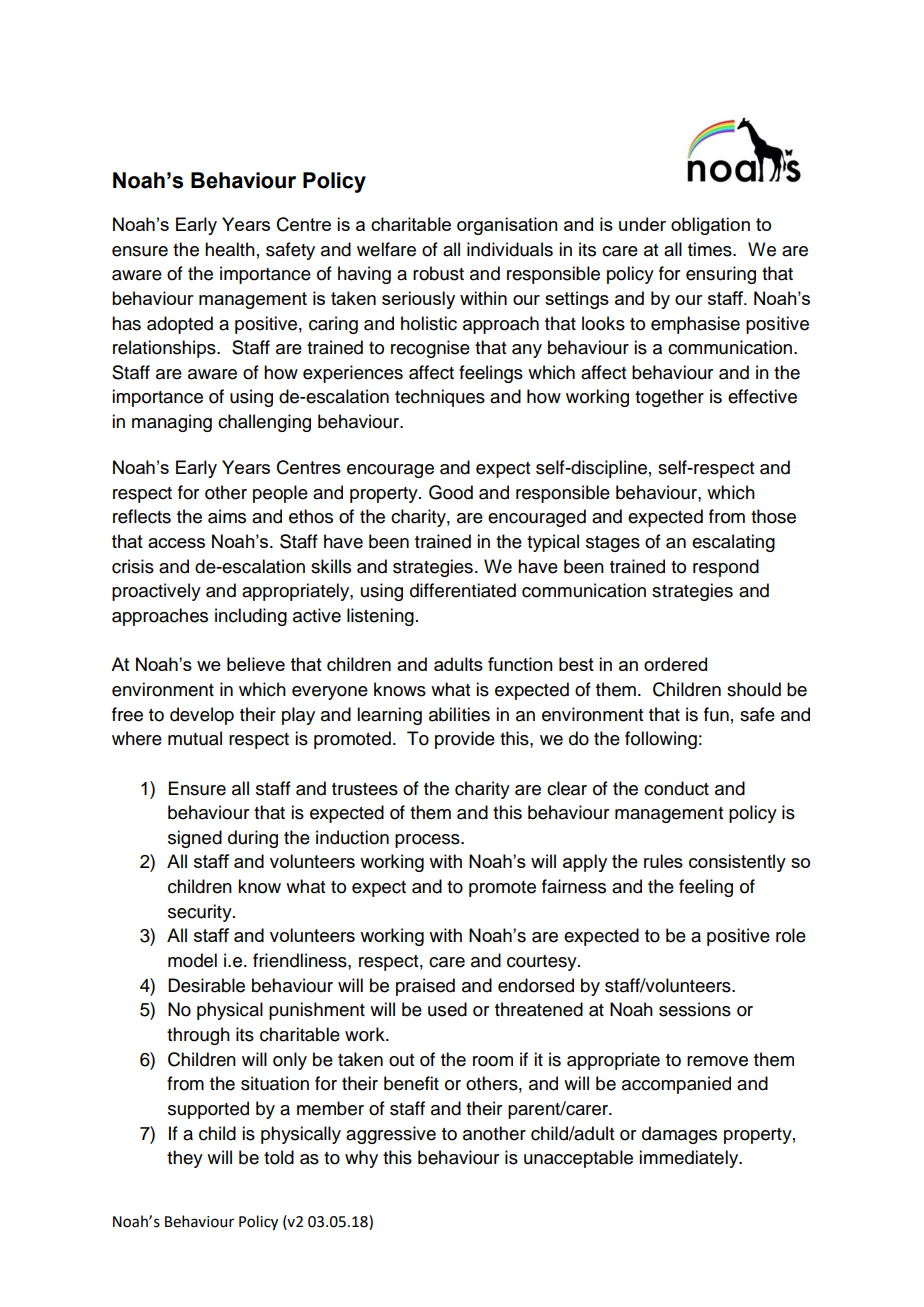 The image size is (924, 1307). I want to click on times, so click(711, 249).
